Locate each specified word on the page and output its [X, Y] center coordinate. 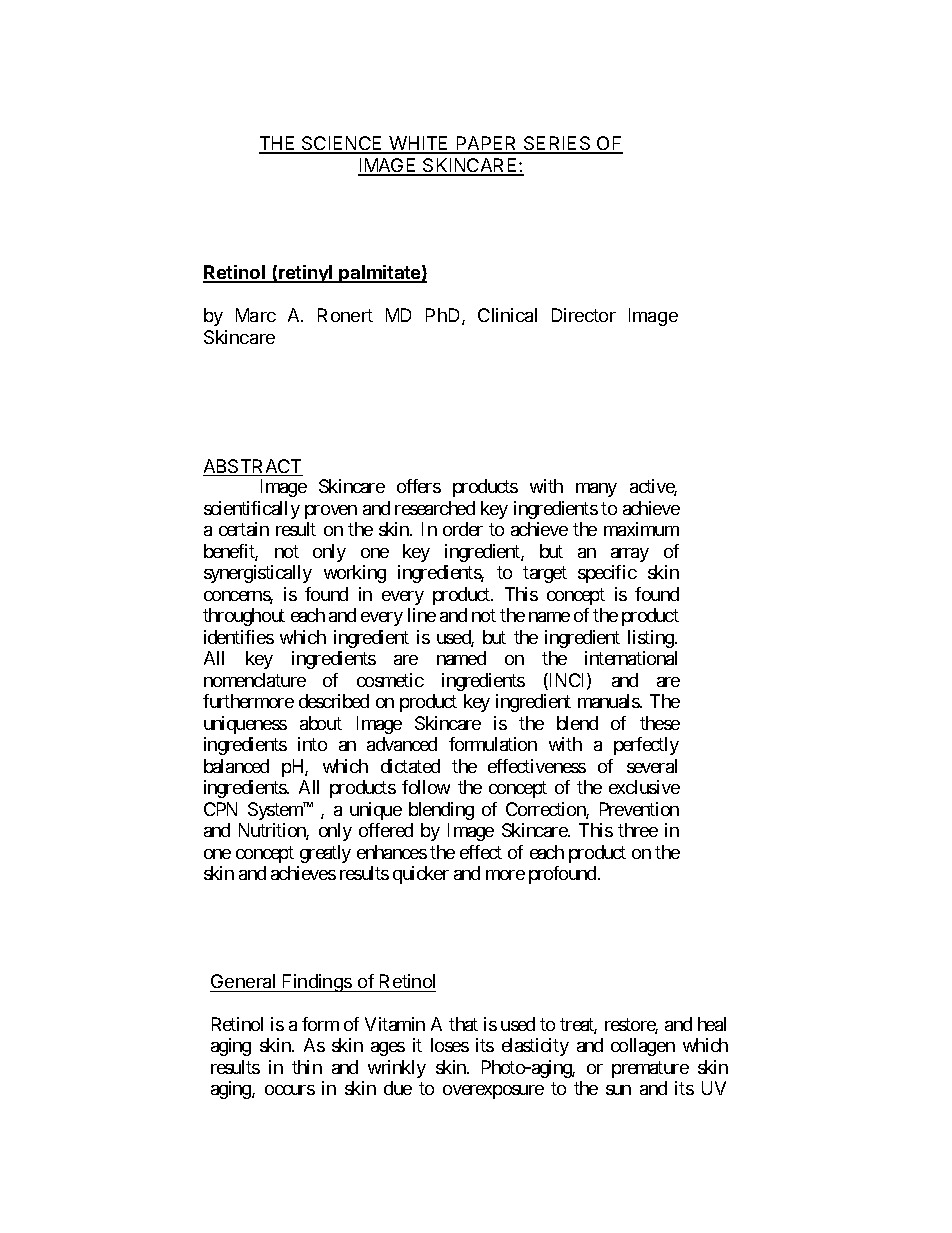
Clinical [507, 315]
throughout [244, 617]
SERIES [557, 144]
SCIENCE [342, 144]
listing [652, 639]
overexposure [493, 1092]
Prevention [639, 809]
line [422, 615]
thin [307, 1067]
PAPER [487, 144]
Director [584, 315]
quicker [421, 875]
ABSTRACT [253, 467]
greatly [325, 854]
